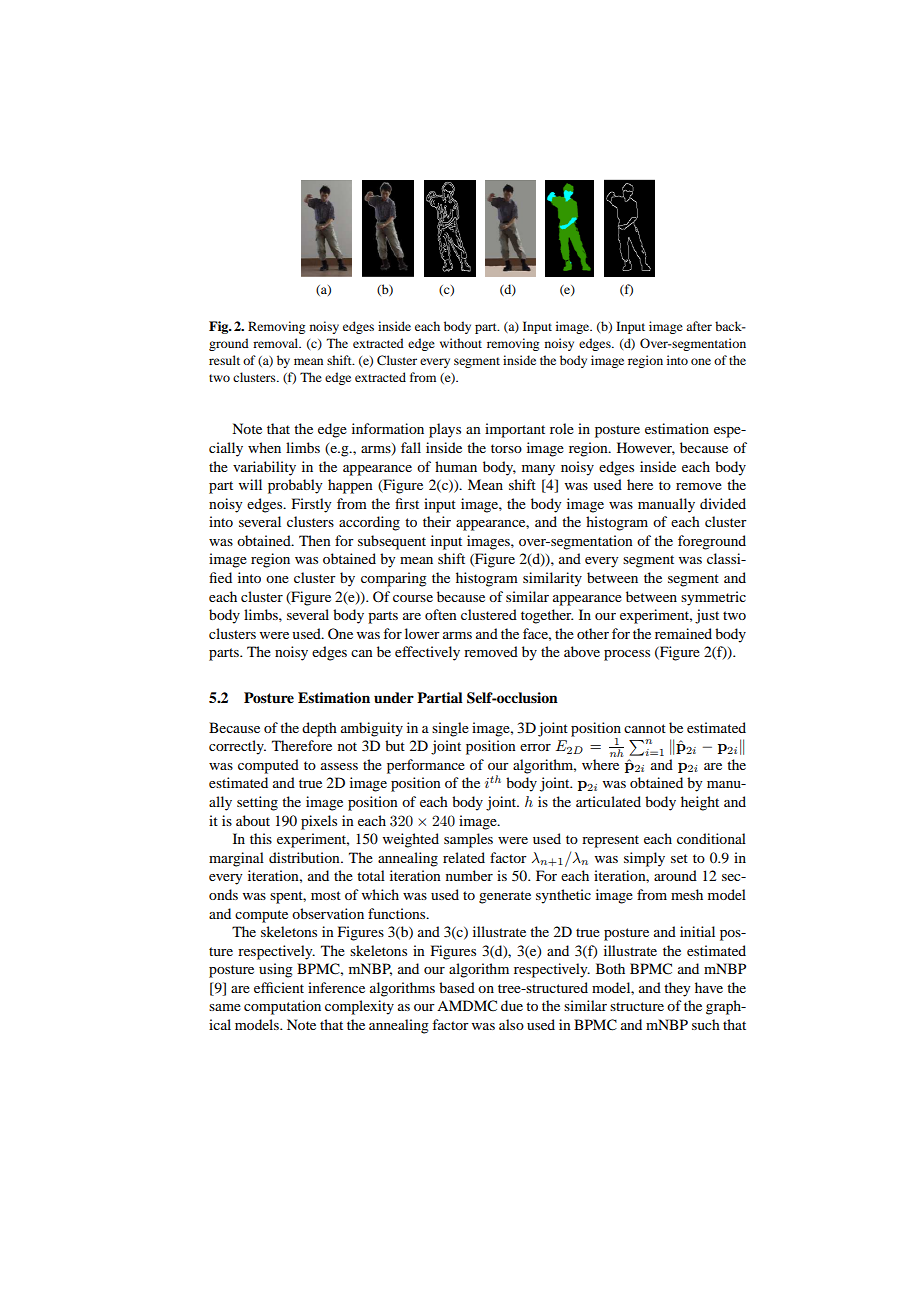 This screenshot has height=1308, width=924. I want to click on about, so click(253, 820).
